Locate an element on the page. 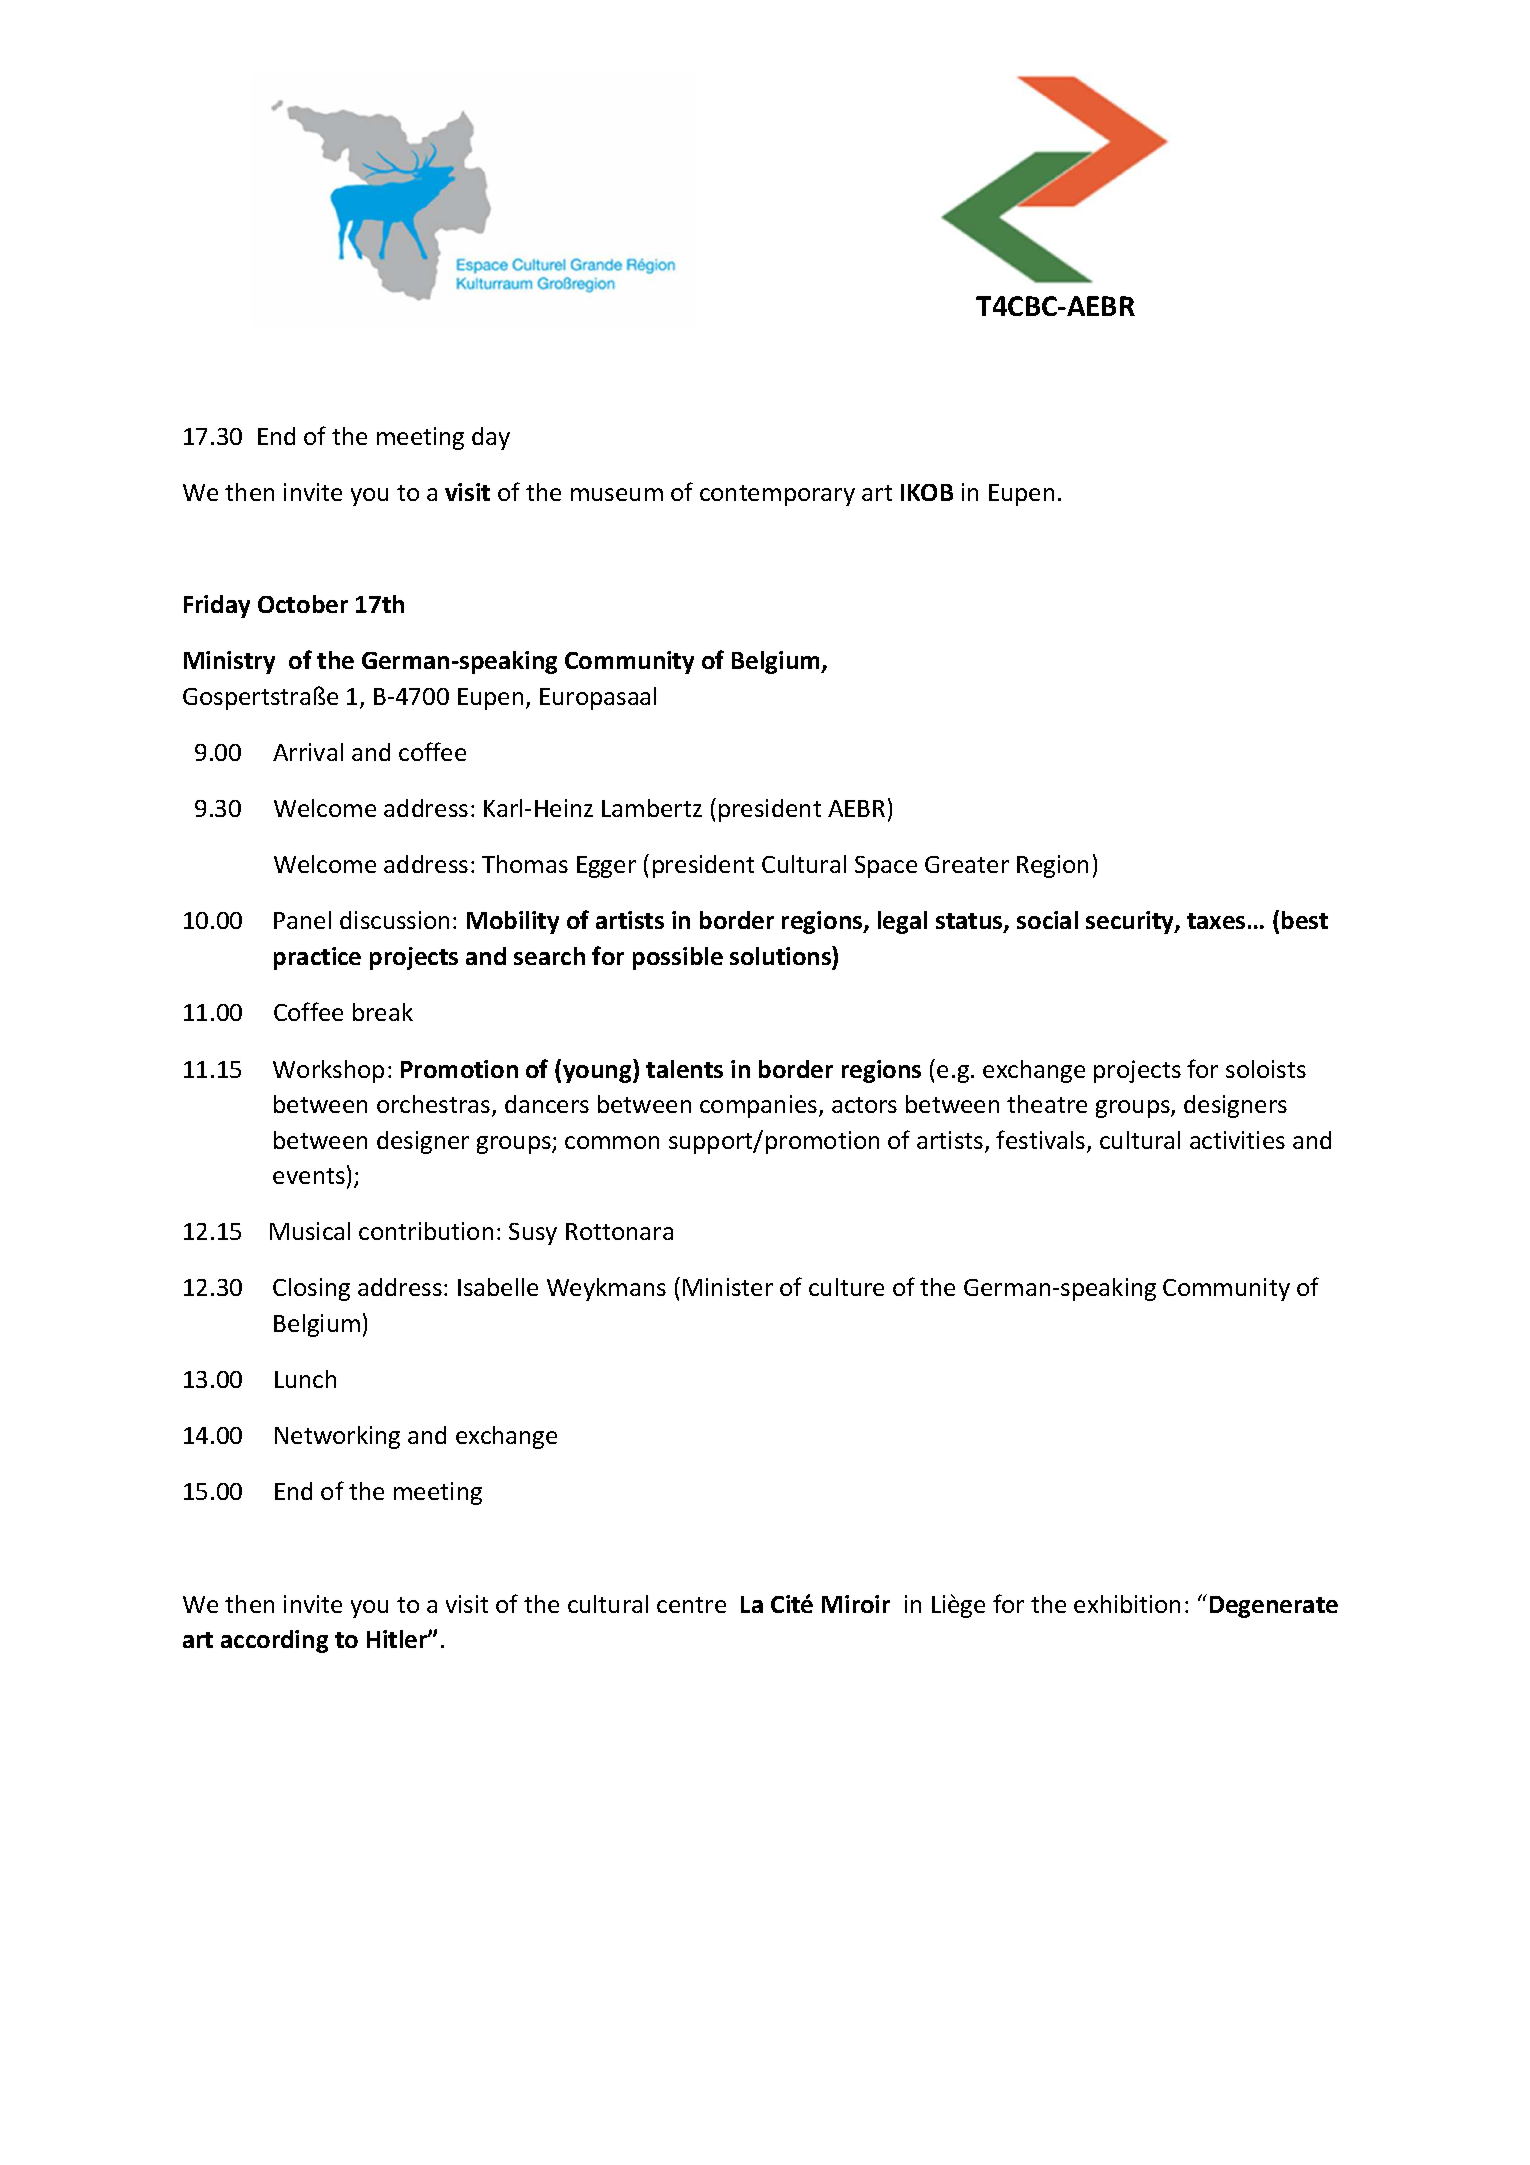 The width and height of the document is (1530, 2165). taxes is located at coordinates (1216, 921).
